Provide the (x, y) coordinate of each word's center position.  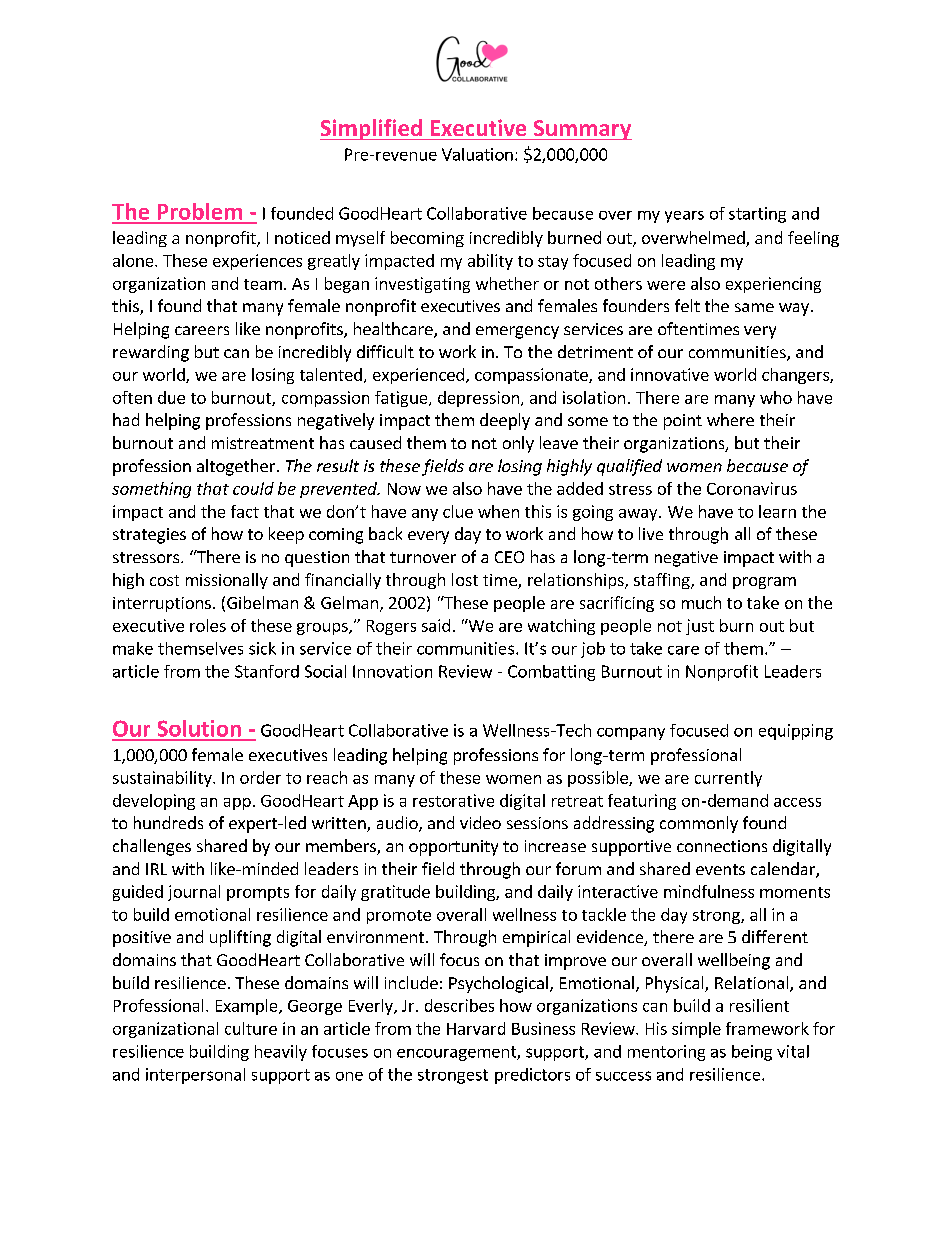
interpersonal (195, 1076)
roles (208, 625)
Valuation (477, 154)
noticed (302, 237)
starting (757, 215)
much (701, 602)
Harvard (476, 1028)
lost (465, 579)
